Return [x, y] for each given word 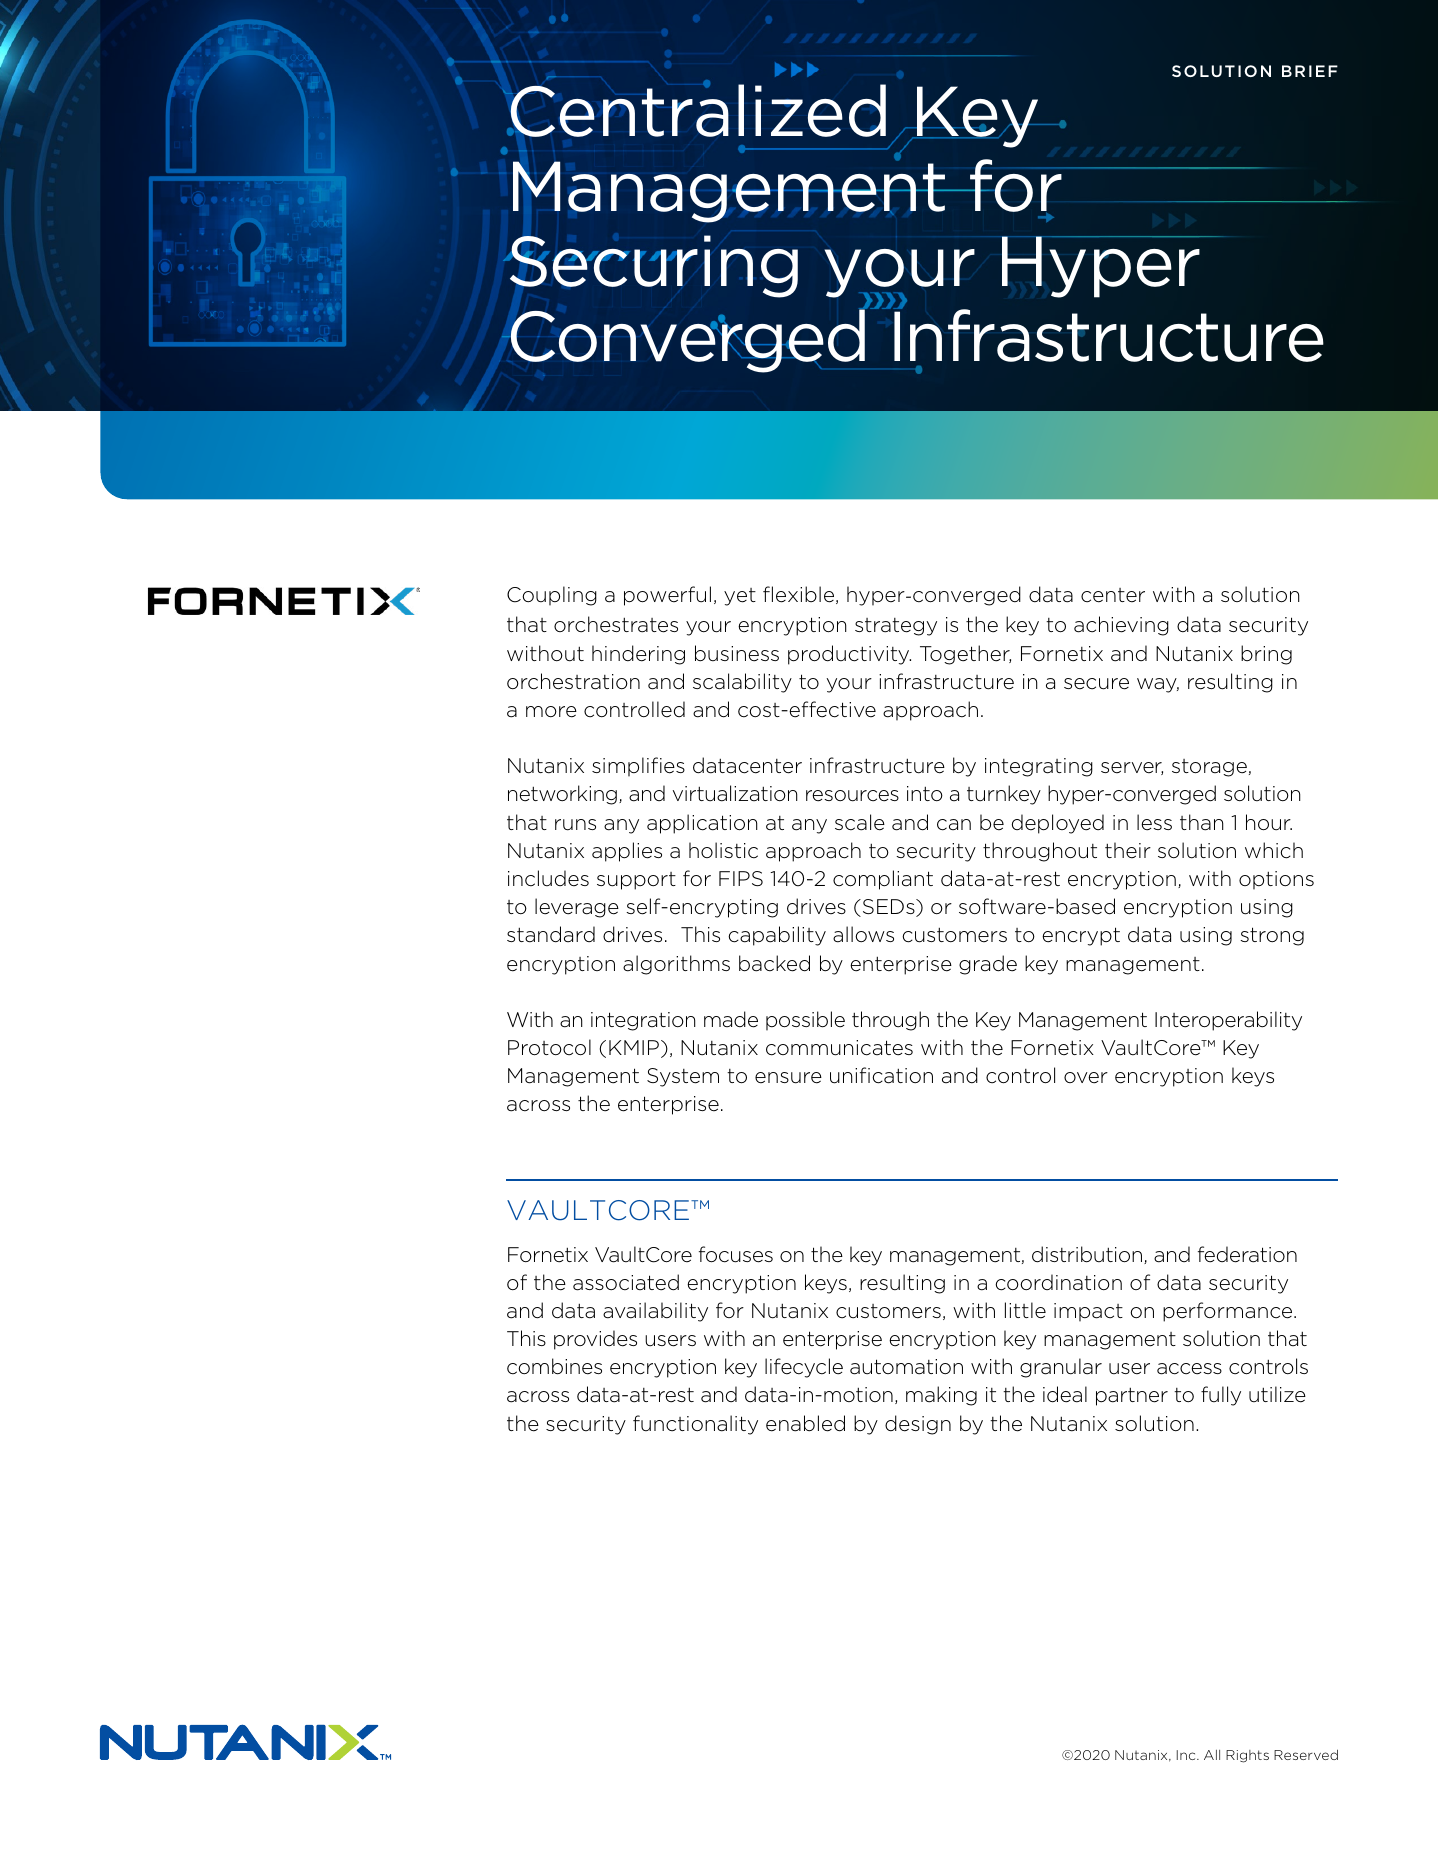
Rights [1247, 1756]
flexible [800, 595]
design [918, 1425]
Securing [652, 266]
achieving [1121, 626]
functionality [695, 1425]
